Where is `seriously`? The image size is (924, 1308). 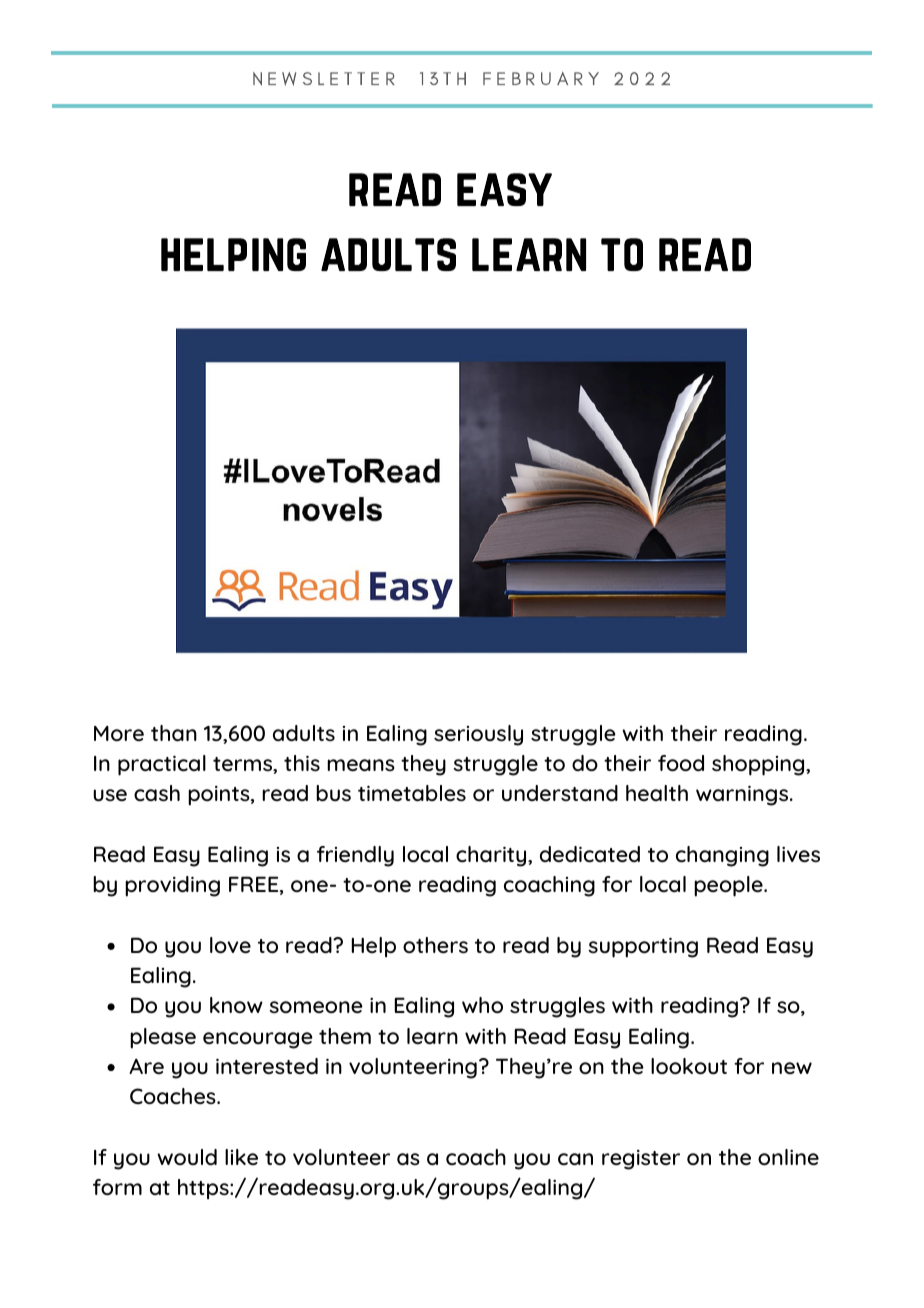 seriously is located at coordinates (478, 735).
